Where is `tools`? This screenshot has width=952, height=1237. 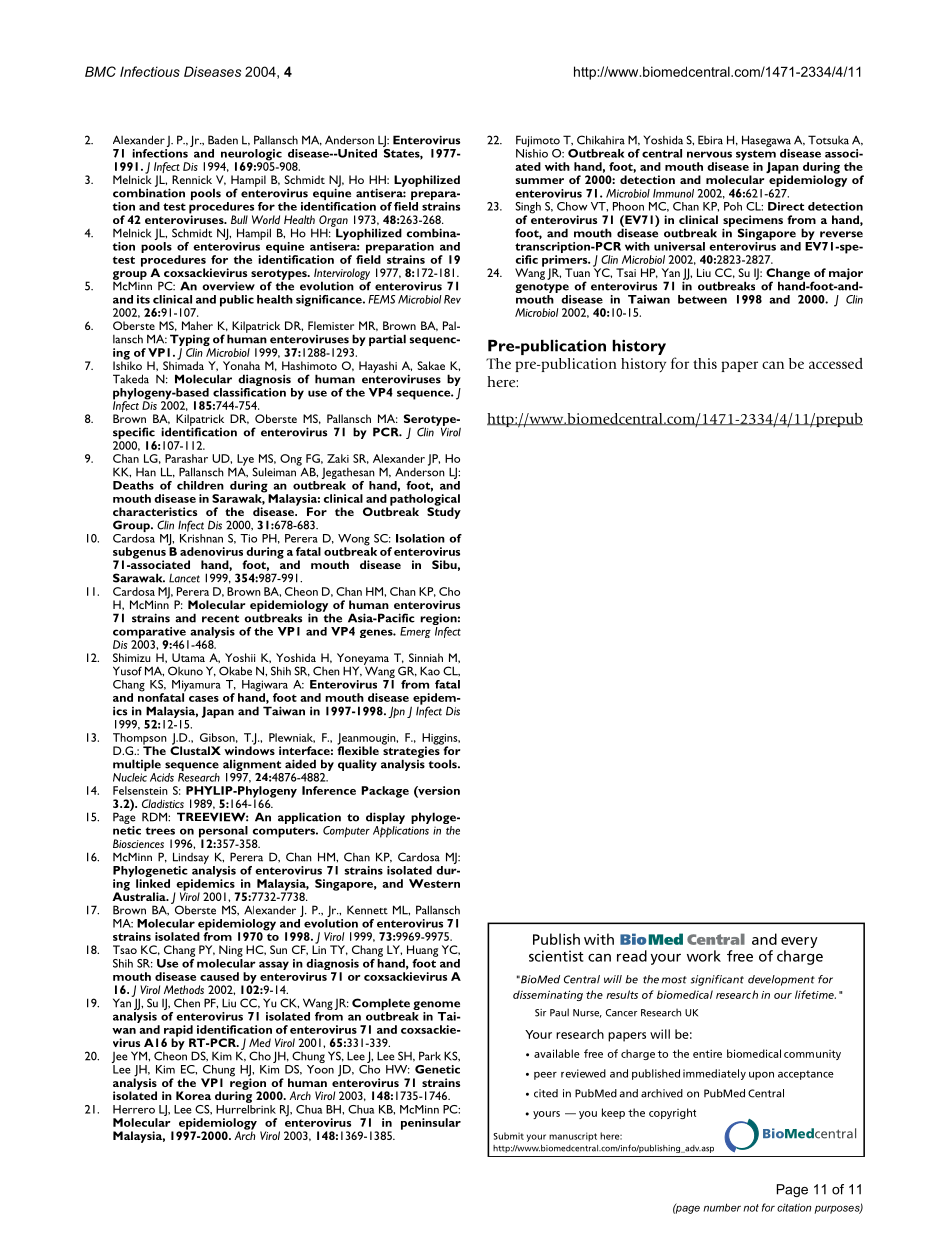
tools is located at coordinates (444, 764).
